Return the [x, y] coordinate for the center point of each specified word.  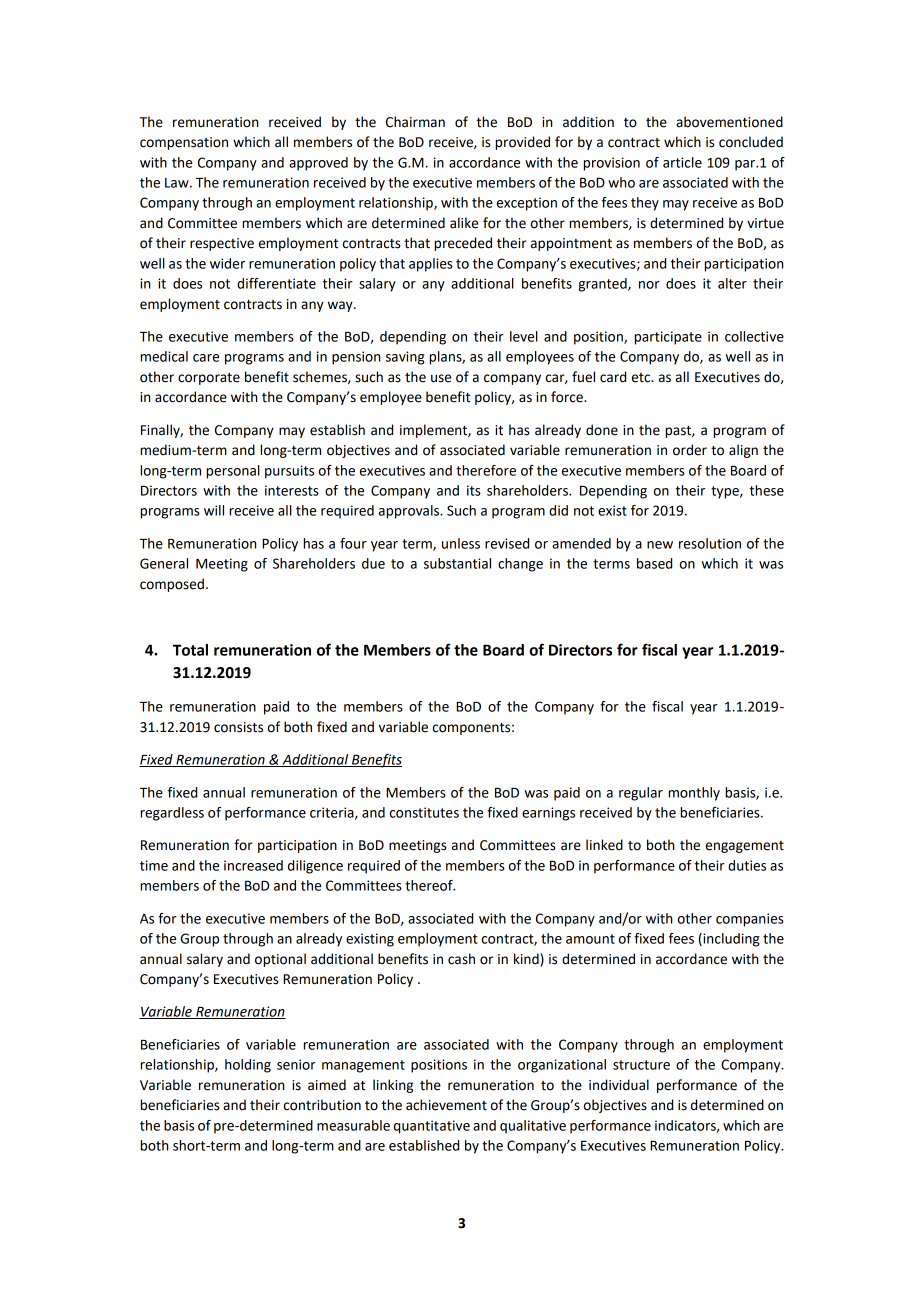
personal [233, 472]
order [690, 450]
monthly [694, 794]
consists [238, 727]
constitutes [424, 812]
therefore [486, 470]
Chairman [415, 122]
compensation [184, 143]
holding [248, 1066]
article [682, 162]
